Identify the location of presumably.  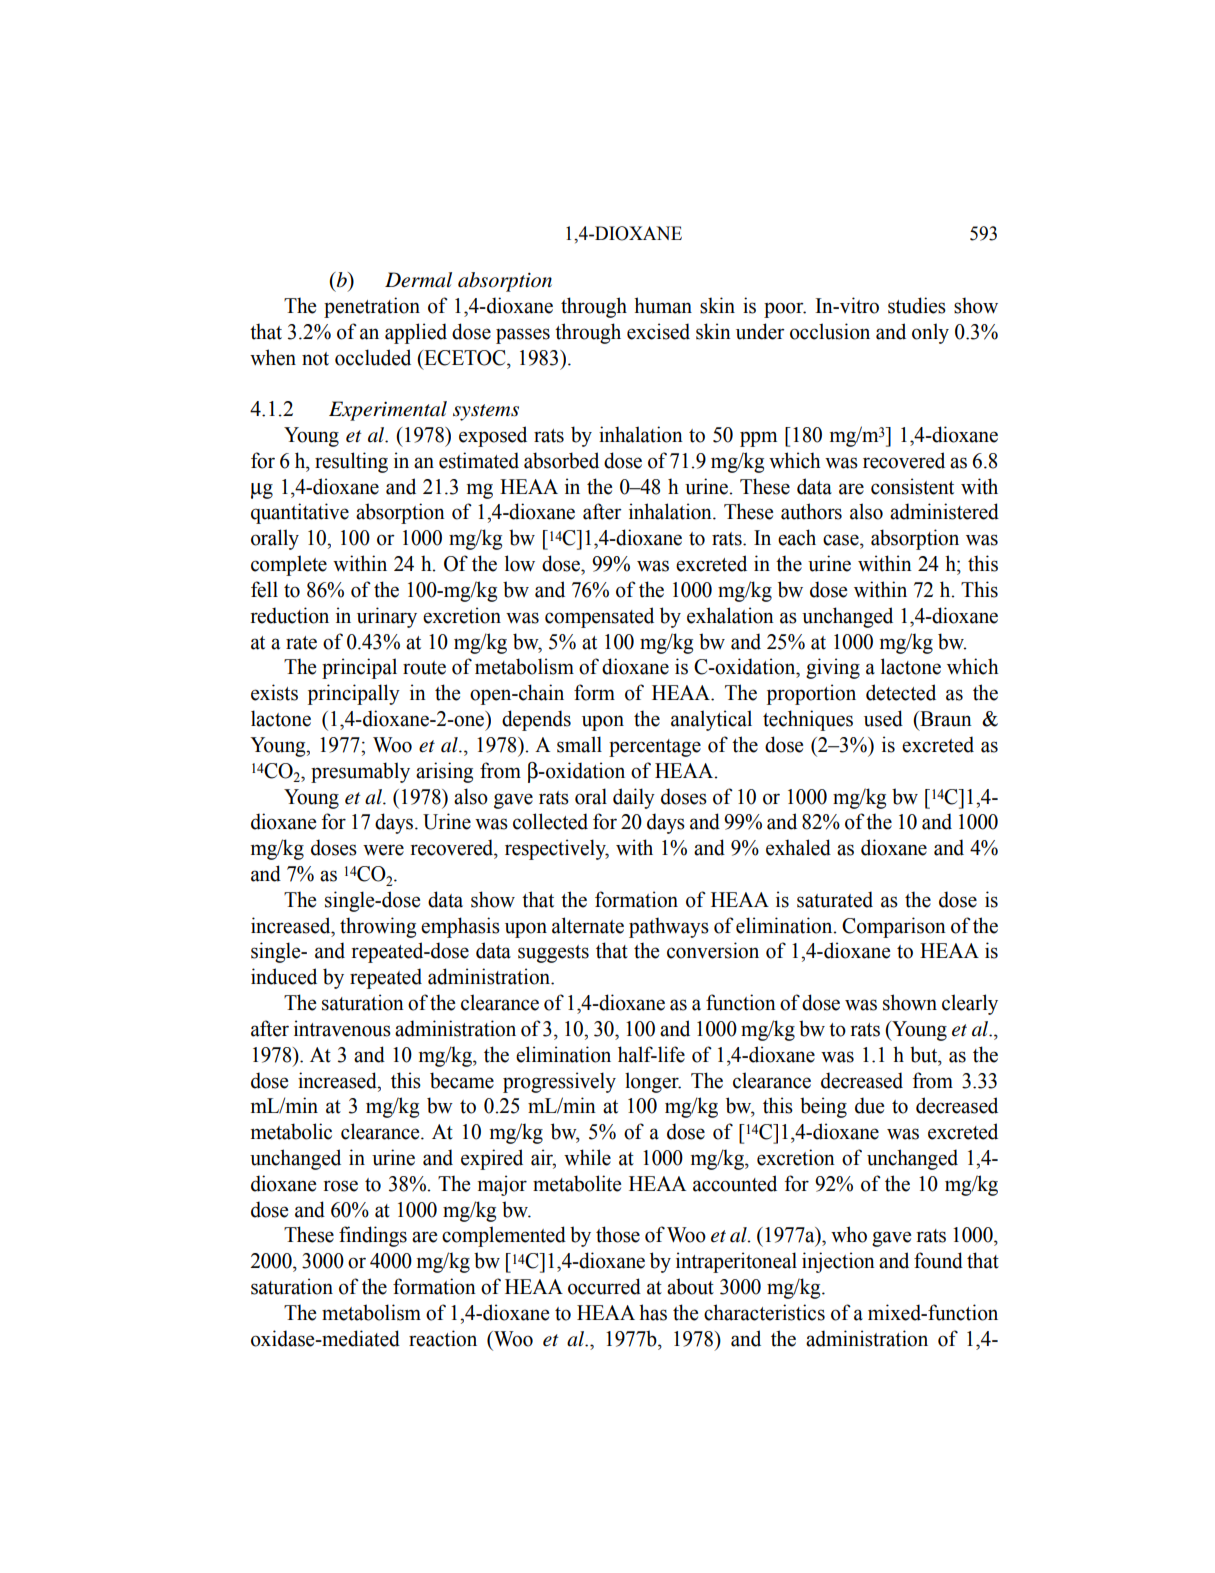
(360, 772).
